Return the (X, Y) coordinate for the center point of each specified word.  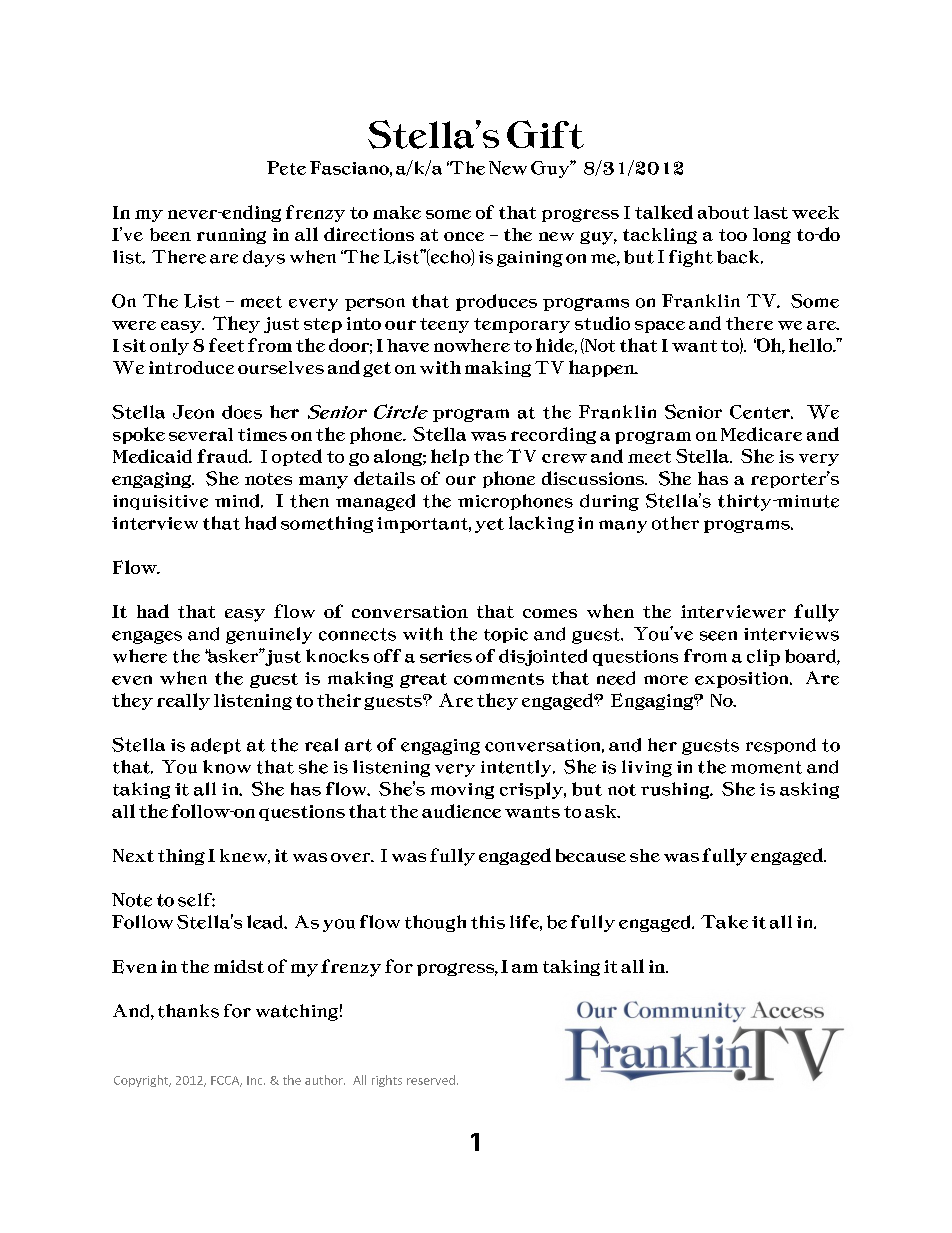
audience (461, 811)
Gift (545, 134)
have (408, 345)
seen (718, 636)
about (723, 212)
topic (506, 635)
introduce (191, 367)
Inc (256, 1080)
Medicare (761, 434)
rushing (676, 790)
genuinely (269, 635)
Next (133, 855)
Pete (286, 168)
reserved (431, 1080)
